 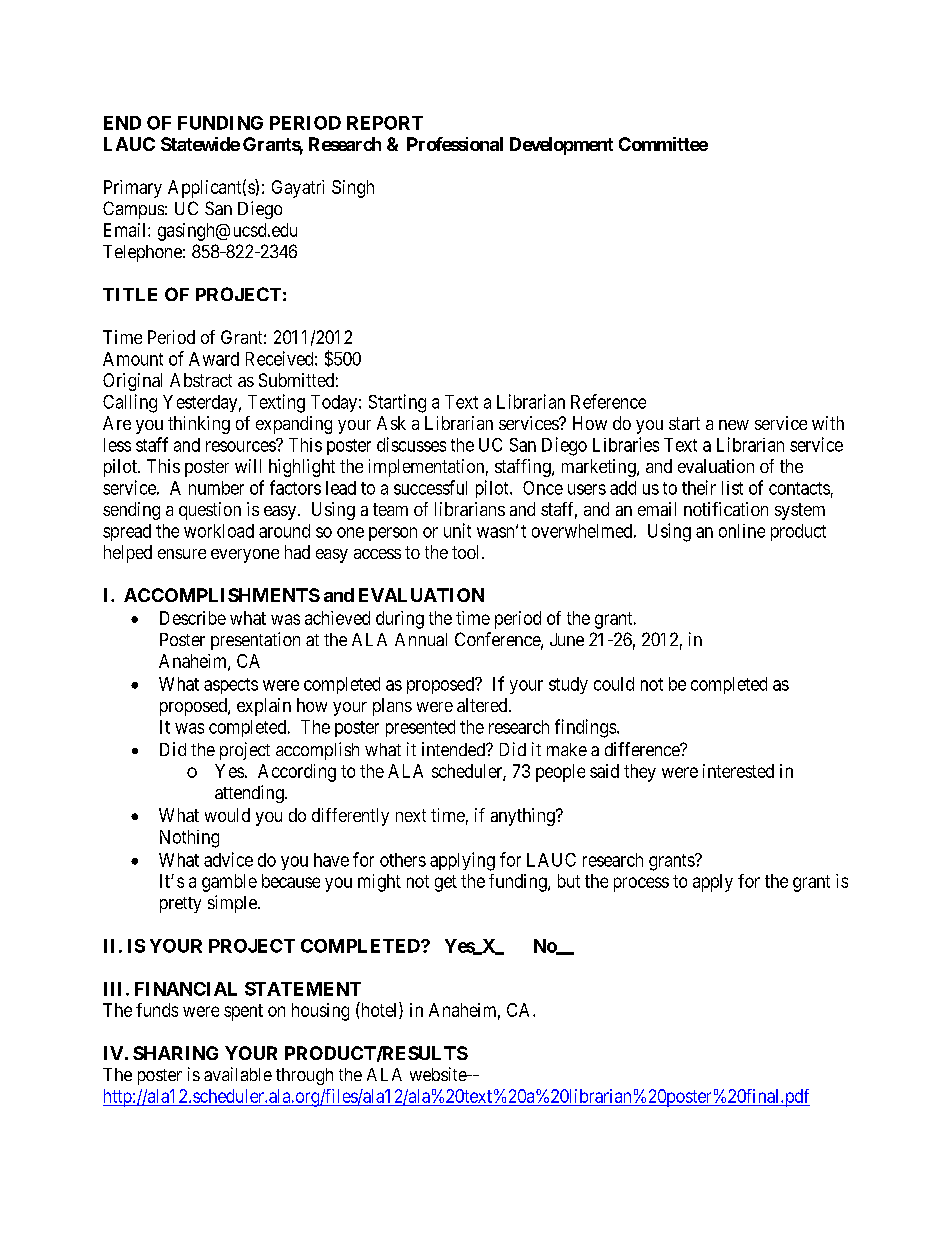 What do you see at coordinates (726, 509) in the document?
I see `notification` at bounding box center [726, 509].
